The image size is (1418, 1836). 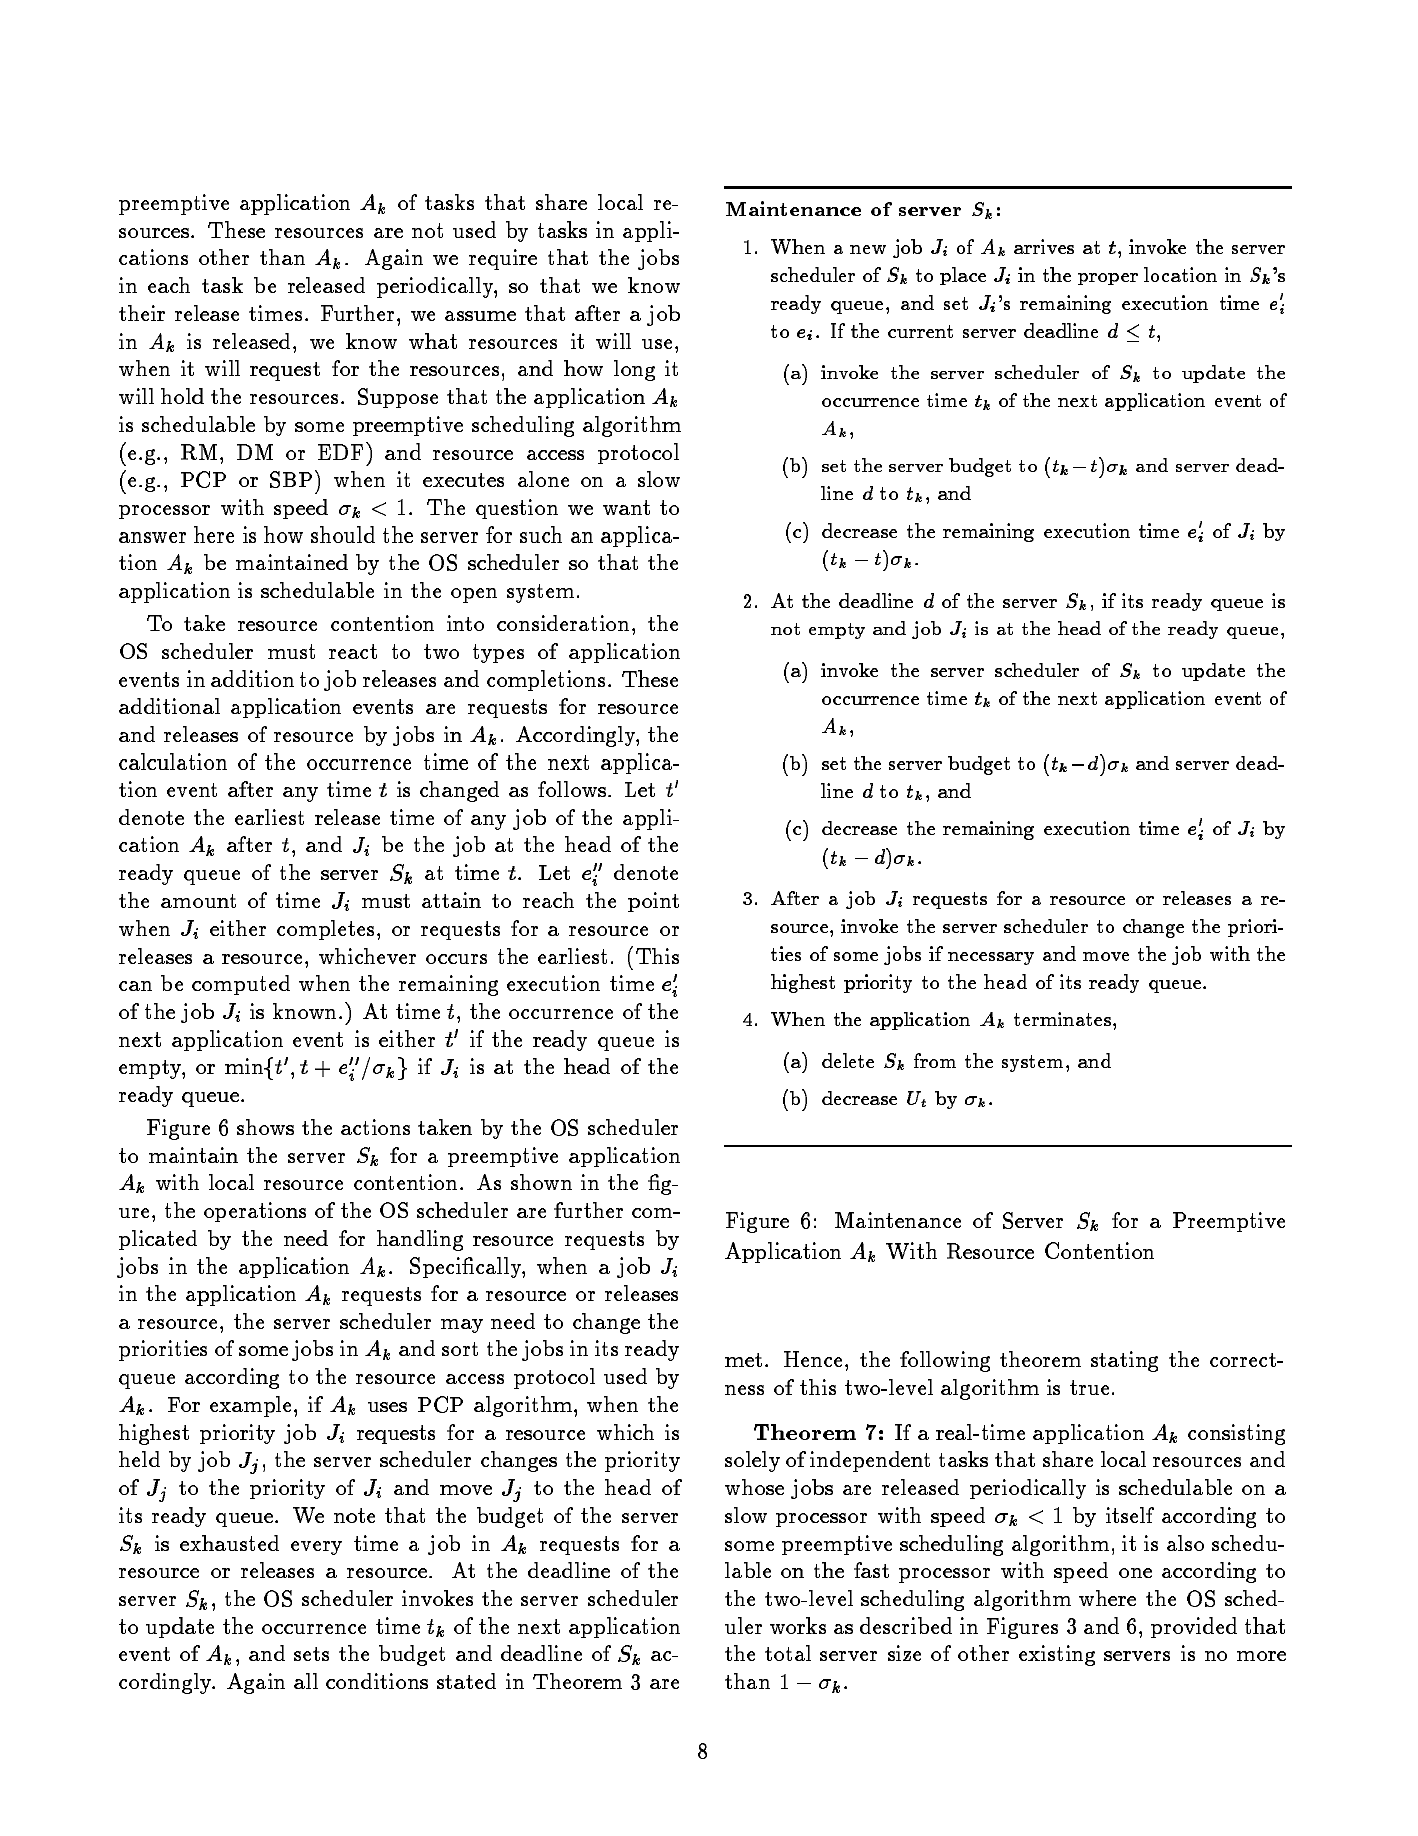 I want to click on shows, so click(x=265, y=1127).
